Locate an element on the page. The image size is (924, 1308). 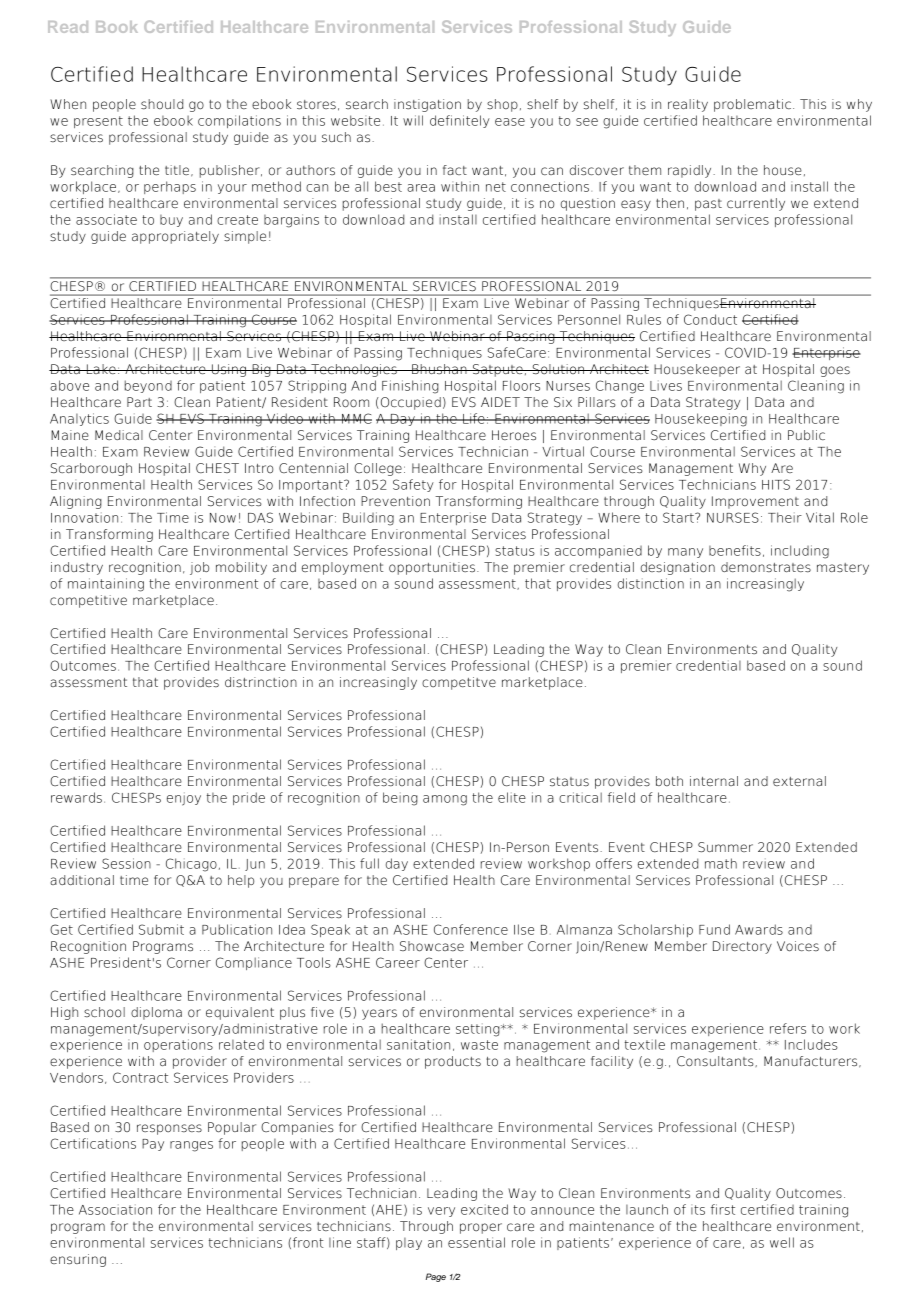
problematic is located at coordinates (752, 105).
